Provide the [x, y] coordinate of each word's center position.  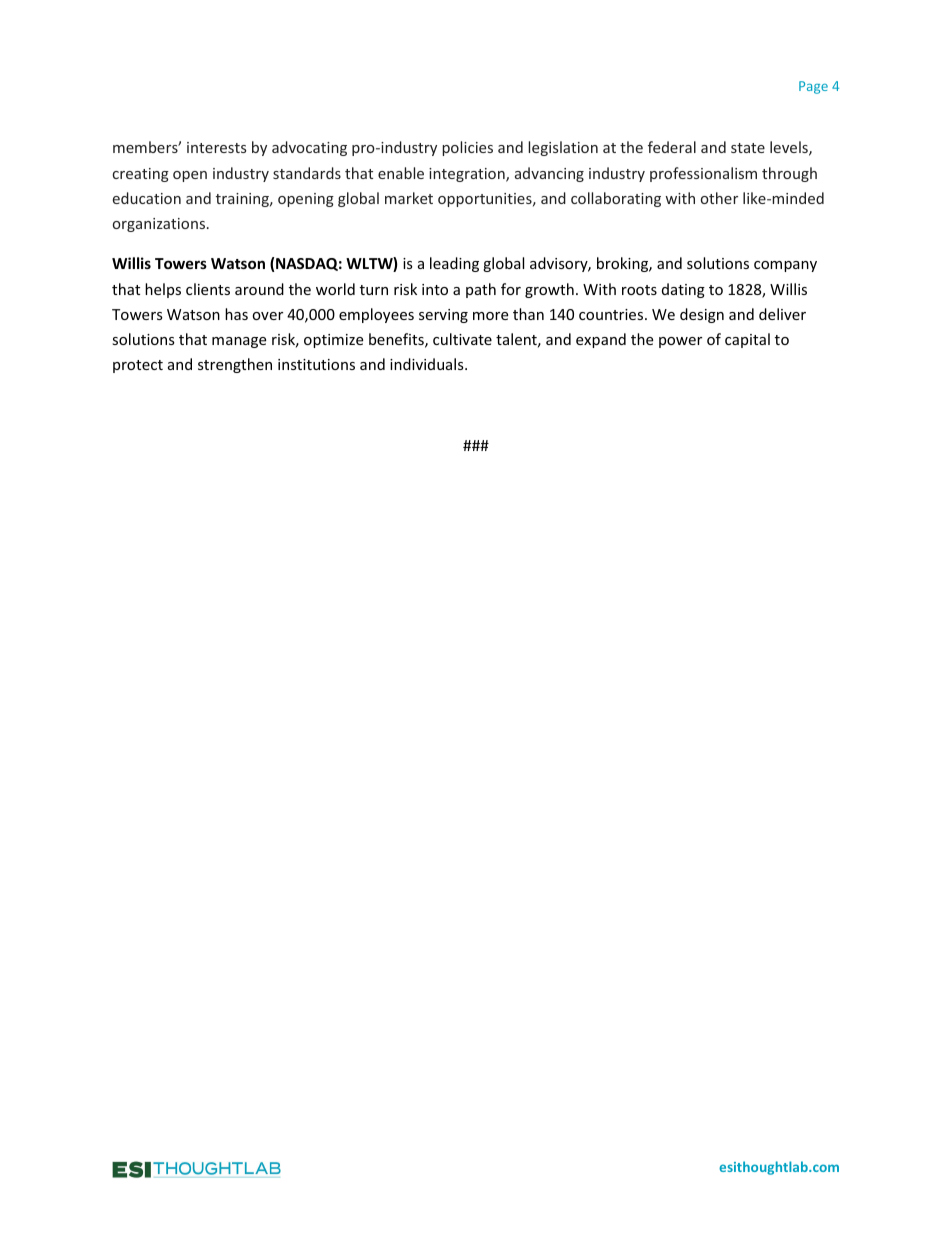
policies [467, 148]
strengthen [235, 365]
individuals [428, 364]
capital [747, 340]
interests [216, 147]
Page [813, 87]
